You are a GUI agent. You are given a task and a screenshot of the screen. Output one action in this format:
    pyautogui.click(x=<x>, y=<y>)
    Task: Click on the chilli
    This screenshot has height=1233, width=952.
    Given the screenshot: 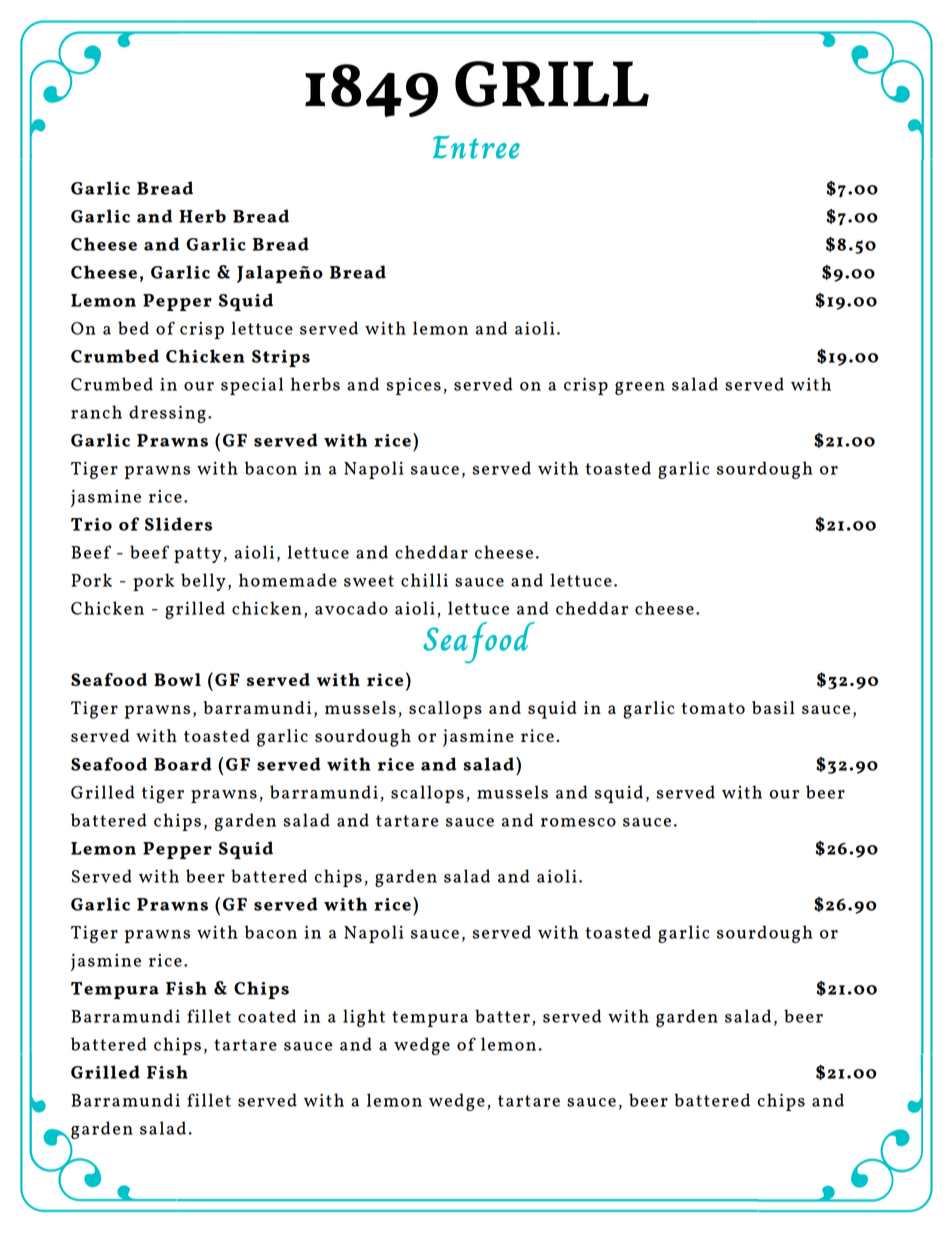 What is the action you would take?
    pyautogui.click(x=424, y=580)
